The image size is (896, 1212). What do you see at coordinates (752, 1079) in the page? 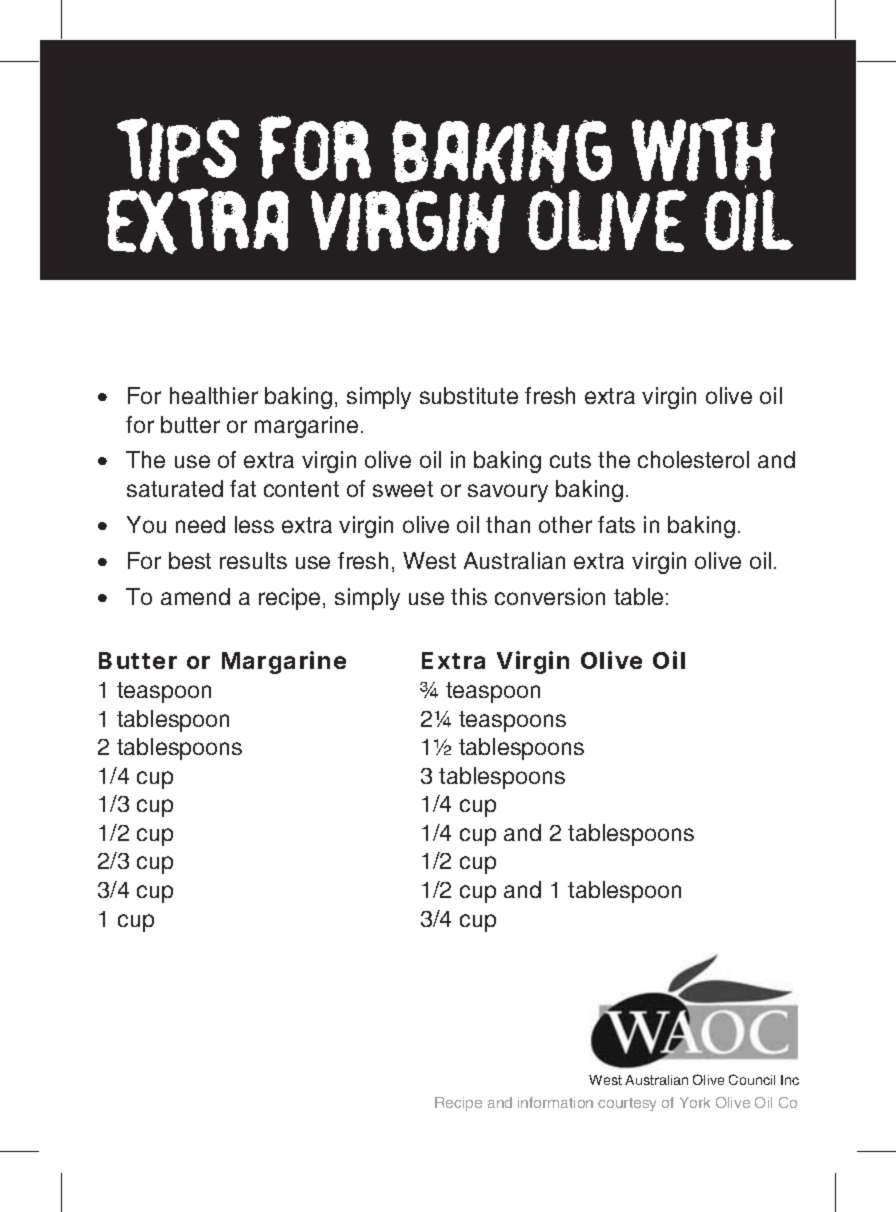
I see `Council` at bounding box center [752, 1079].
